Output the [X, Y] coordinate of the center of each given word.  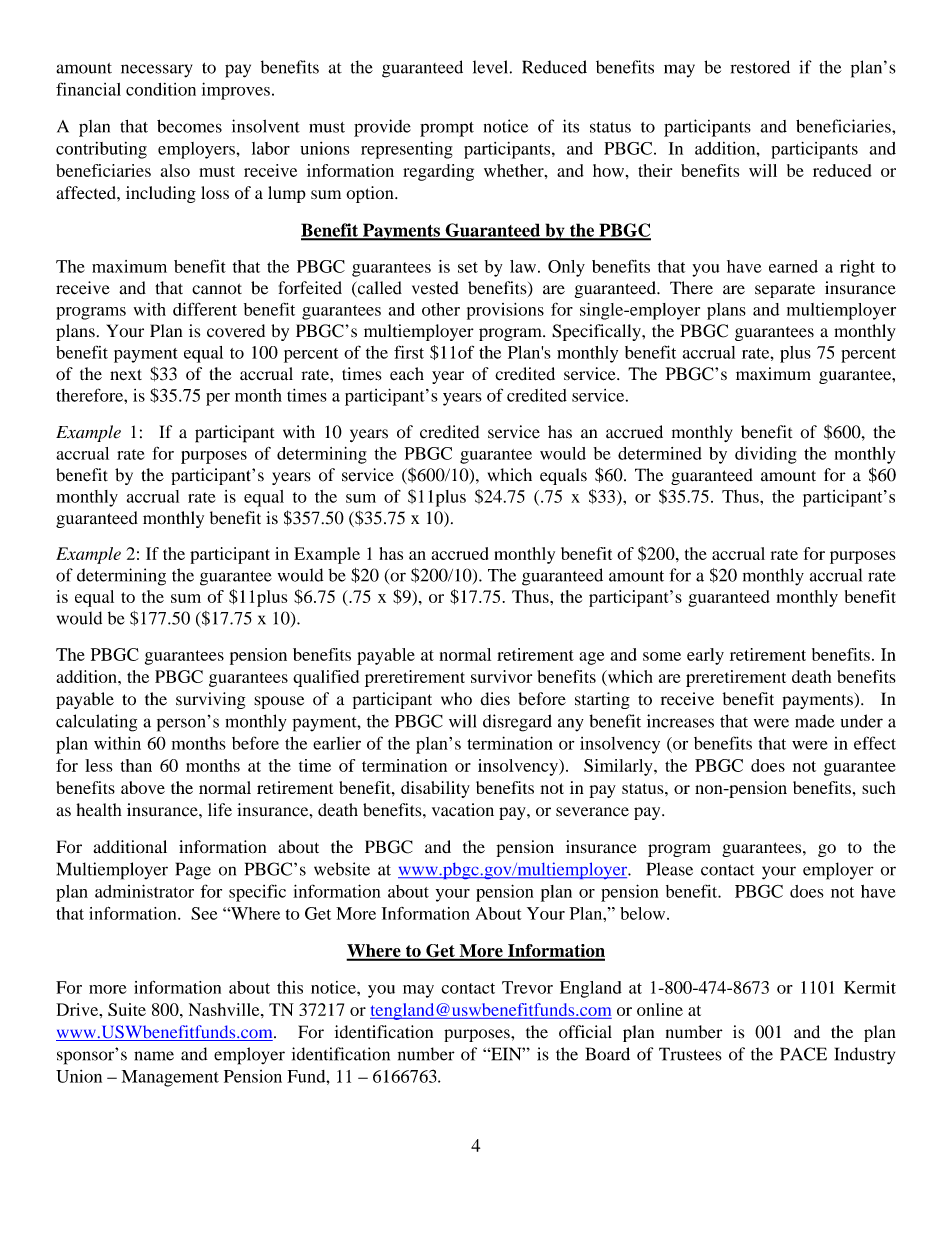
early [705, 656]
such [879, 787]
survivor [501, 676]
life [220, 809]
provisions [505, 311]
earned [793, 266]
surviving [210, 700]
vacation [463, 810]
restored [760, 67]
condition [161, 89]
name [154, 1056]
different [205, 309]
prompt [447, 129]
